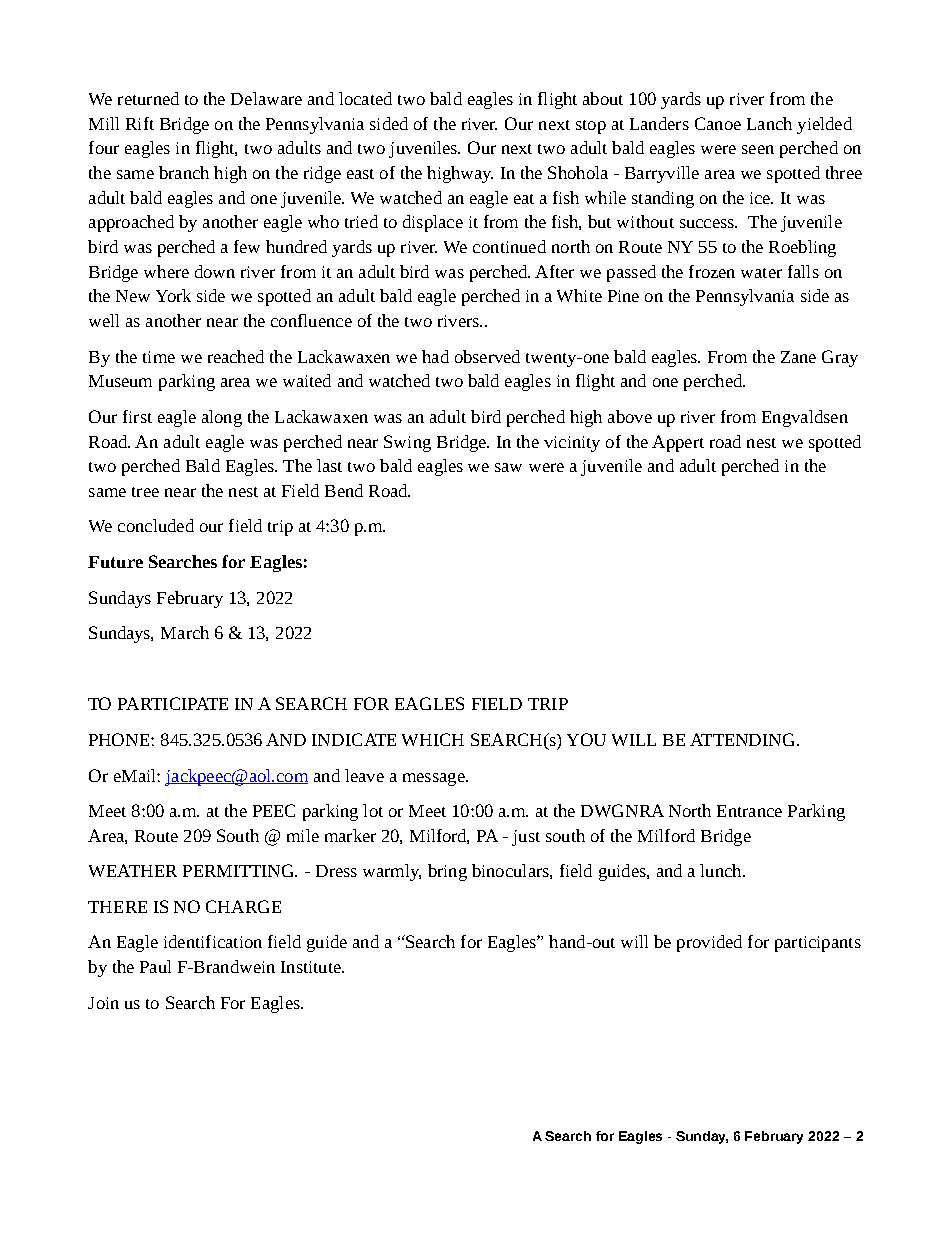  What do you see at coordinates (709, 943) in the screenshot?
I see `provided` at bounding box center [709, 943].
